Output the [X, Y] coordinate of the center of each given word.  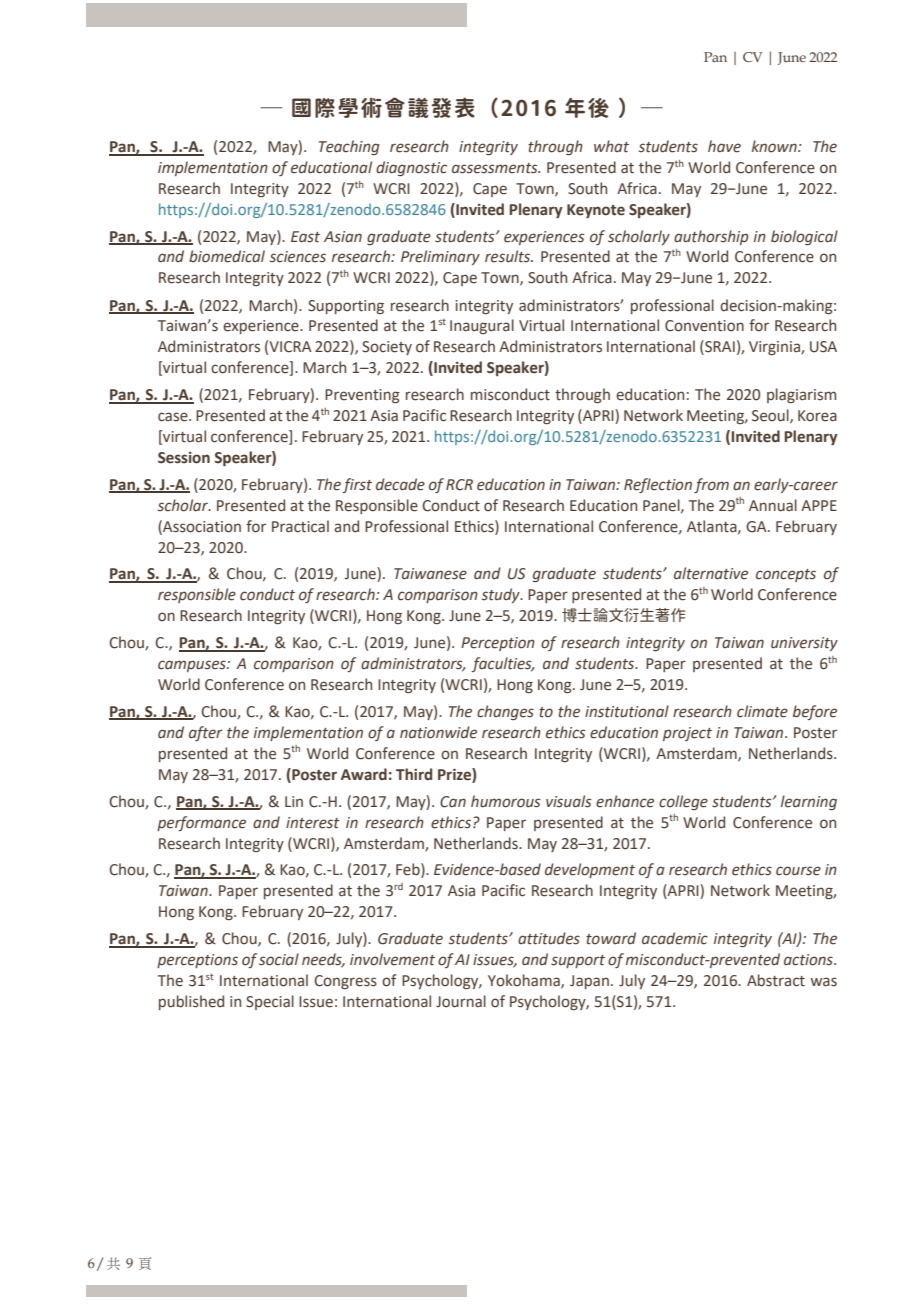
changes [505, 712]
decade [400, 484]
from [711, 485]
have [724, 146]
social [279, 959]
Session [184, 458]
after [206, 733]
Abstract [776, 980]
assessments [496, 168]
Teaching [349, 147]
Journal [461, 1001]
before [815, 712]
